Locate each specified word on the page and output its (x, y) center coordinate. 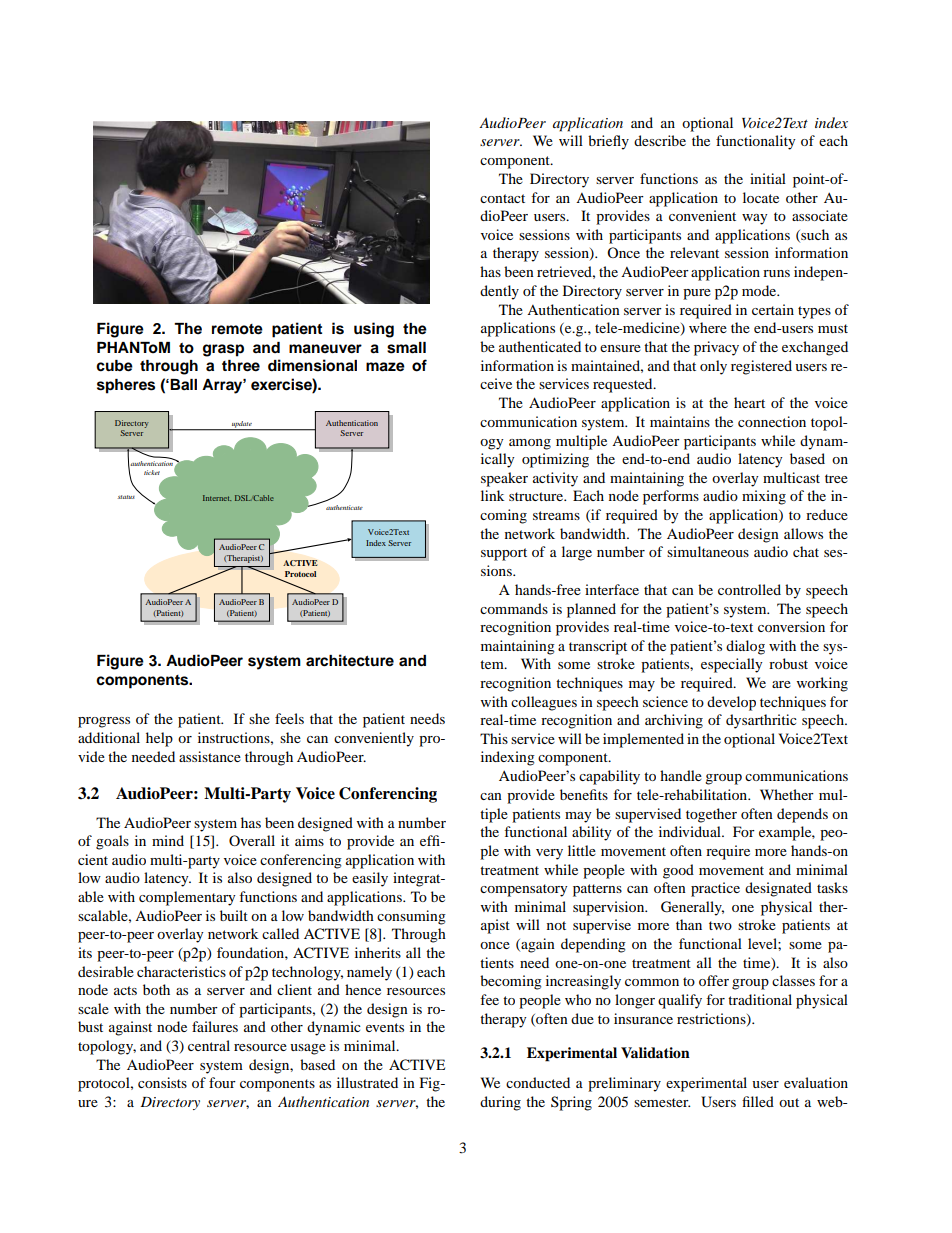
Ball (183, 384)
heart (749, 402)
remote (237, 329)
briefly (608, 142)
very (549, 854)
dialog (745, 647)
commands (514, 608)
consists (162, 1082)
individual (691, 831)
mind (168, 840)
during (500, 1103)
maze (385, 367)
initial (768, 178)
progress (104, 722)
